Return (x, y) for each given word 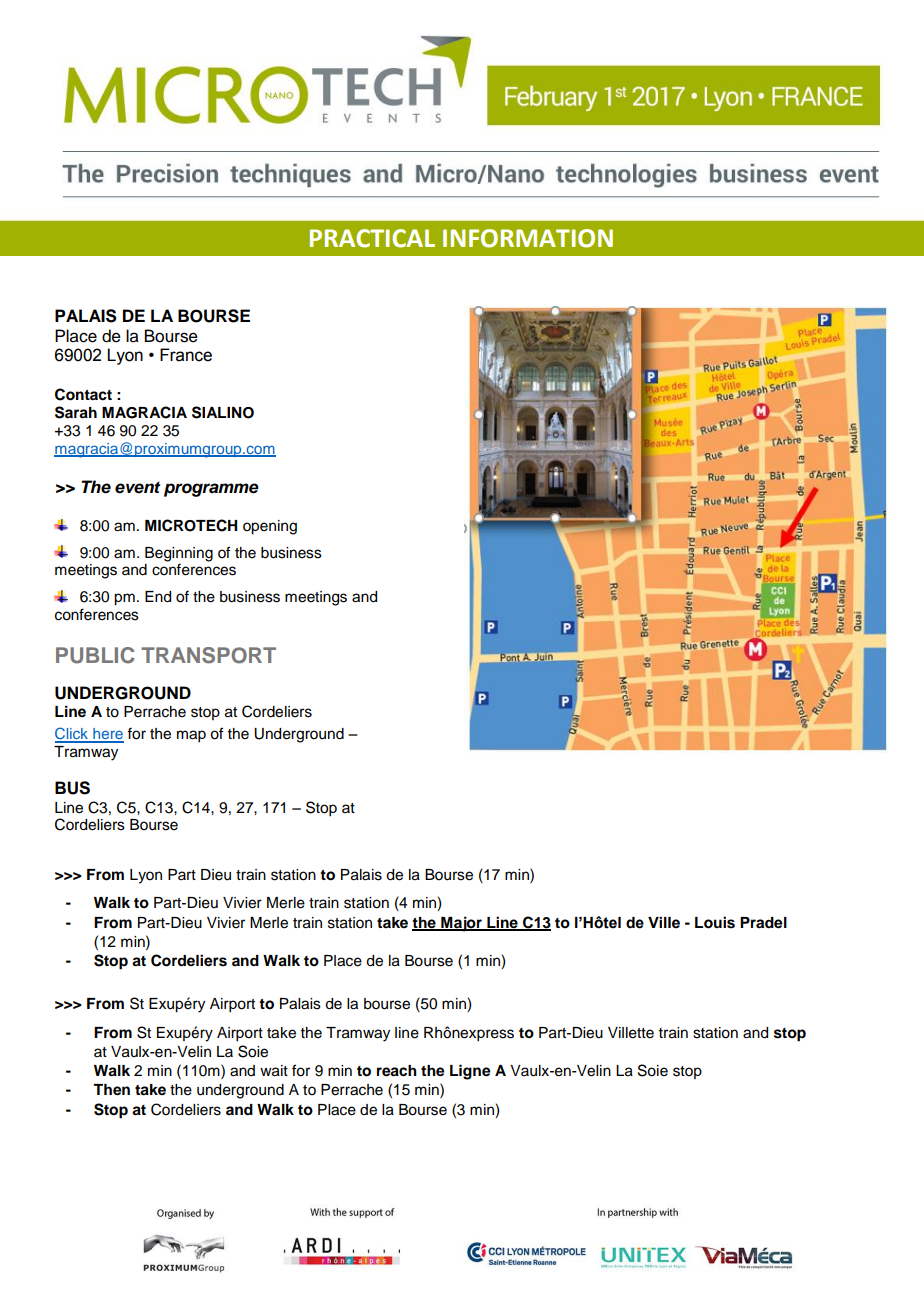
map (191, 736)
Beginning (179, 554)
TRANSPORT (208, 655)
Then (111, 1090)
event (137, 488)
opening (270, 527)
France (186, 355)
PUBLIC (95, 655)
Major (461, 924)
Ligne (470, 1072)
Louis (715, 922)
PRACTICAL (372, 238)
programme (211, 490)
